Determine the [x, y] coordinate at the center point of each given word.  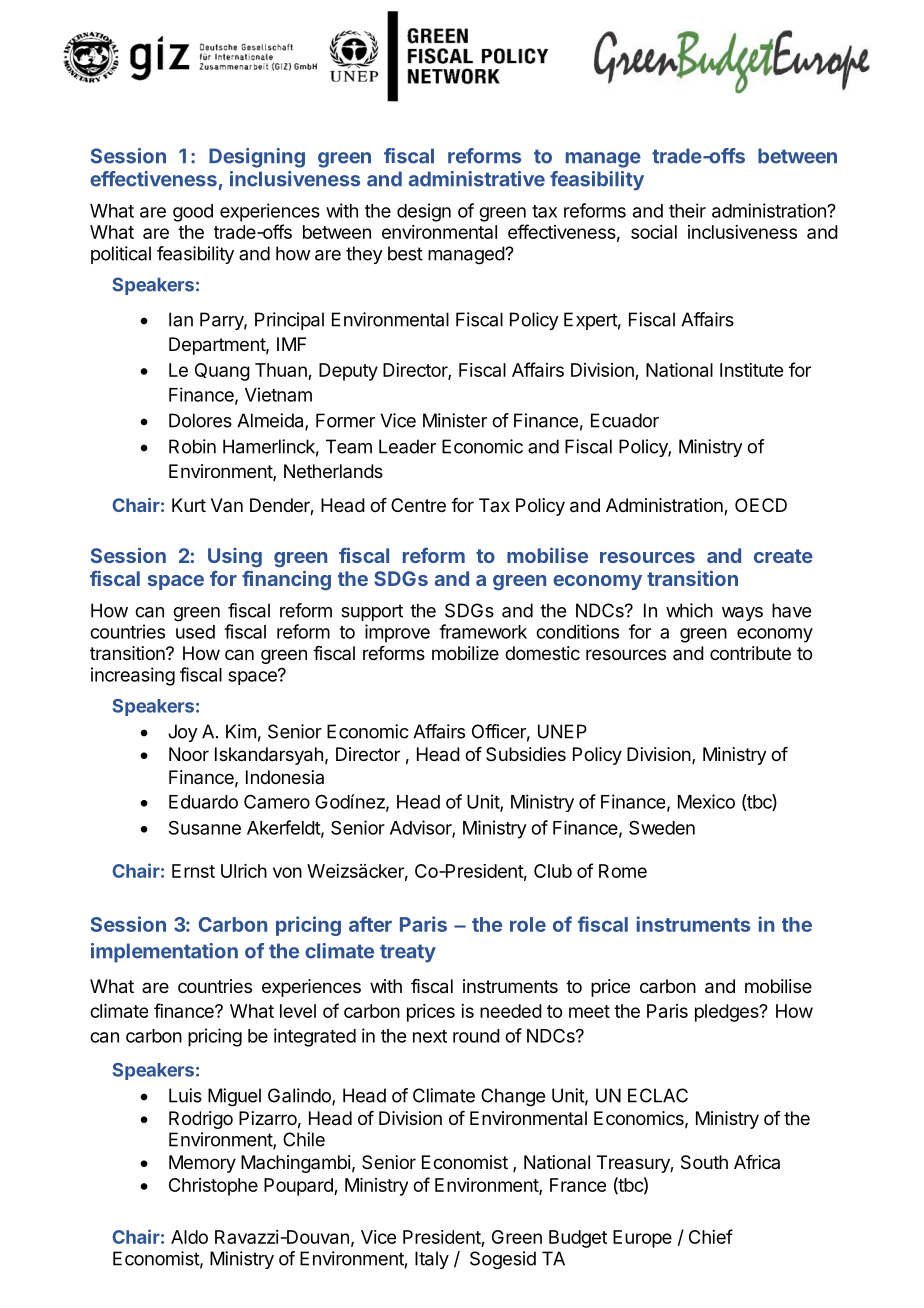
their [687, 210]
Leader [407, 446]
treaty [408, 953]
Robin [192, 446]
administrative [477, 179]
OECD [761, 505]
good [193, 213]
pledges [728, 1013]
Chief [711, 1236]
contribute [750, 653]
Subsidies [526, 754]
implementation [164, 953]
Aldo [189, 1237]
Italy [432, 1260]
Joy [183, 733]
